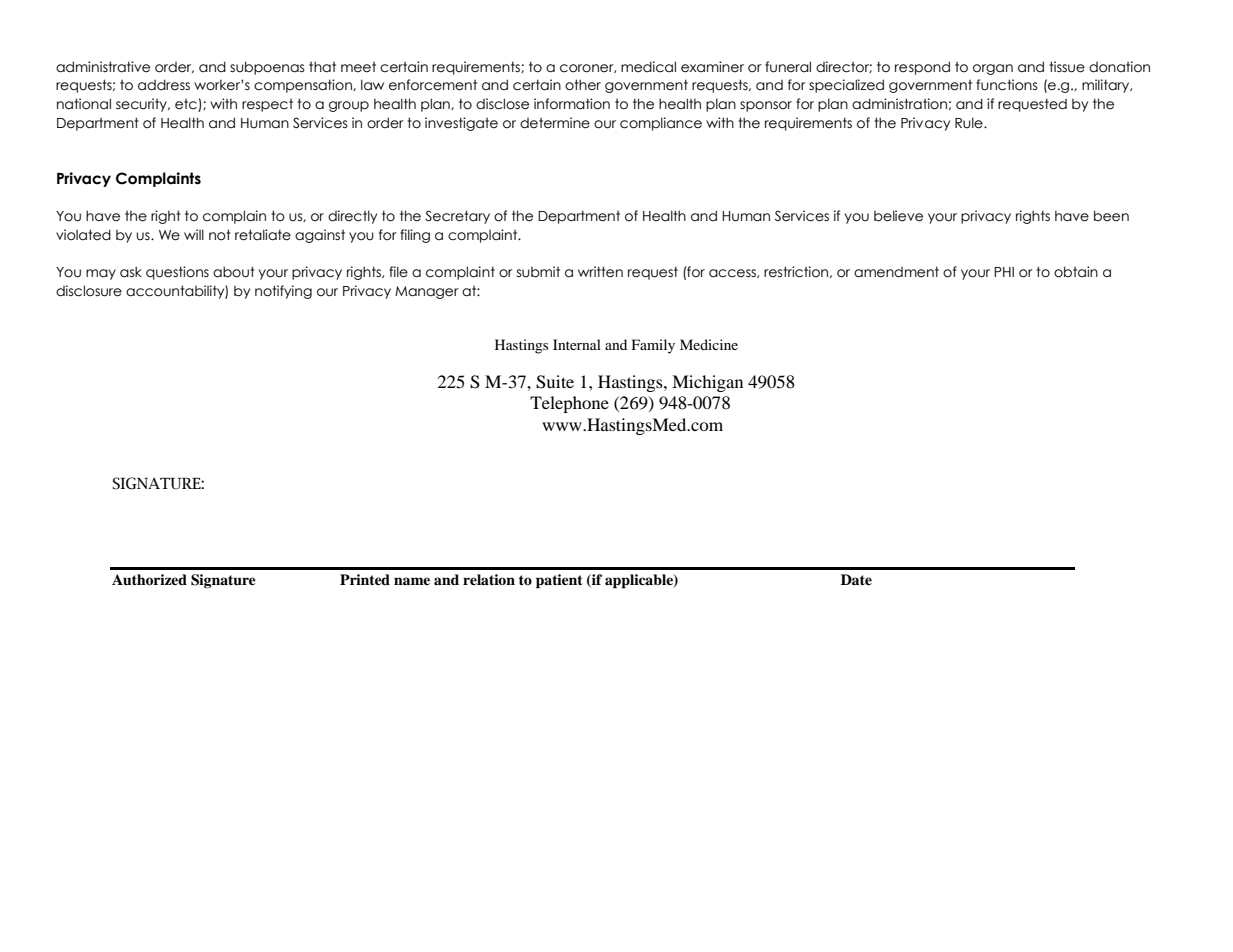  What do you see at coordinates (1004, 272) in the image?
I see `PHI` at bounding box center [1004, 272].
